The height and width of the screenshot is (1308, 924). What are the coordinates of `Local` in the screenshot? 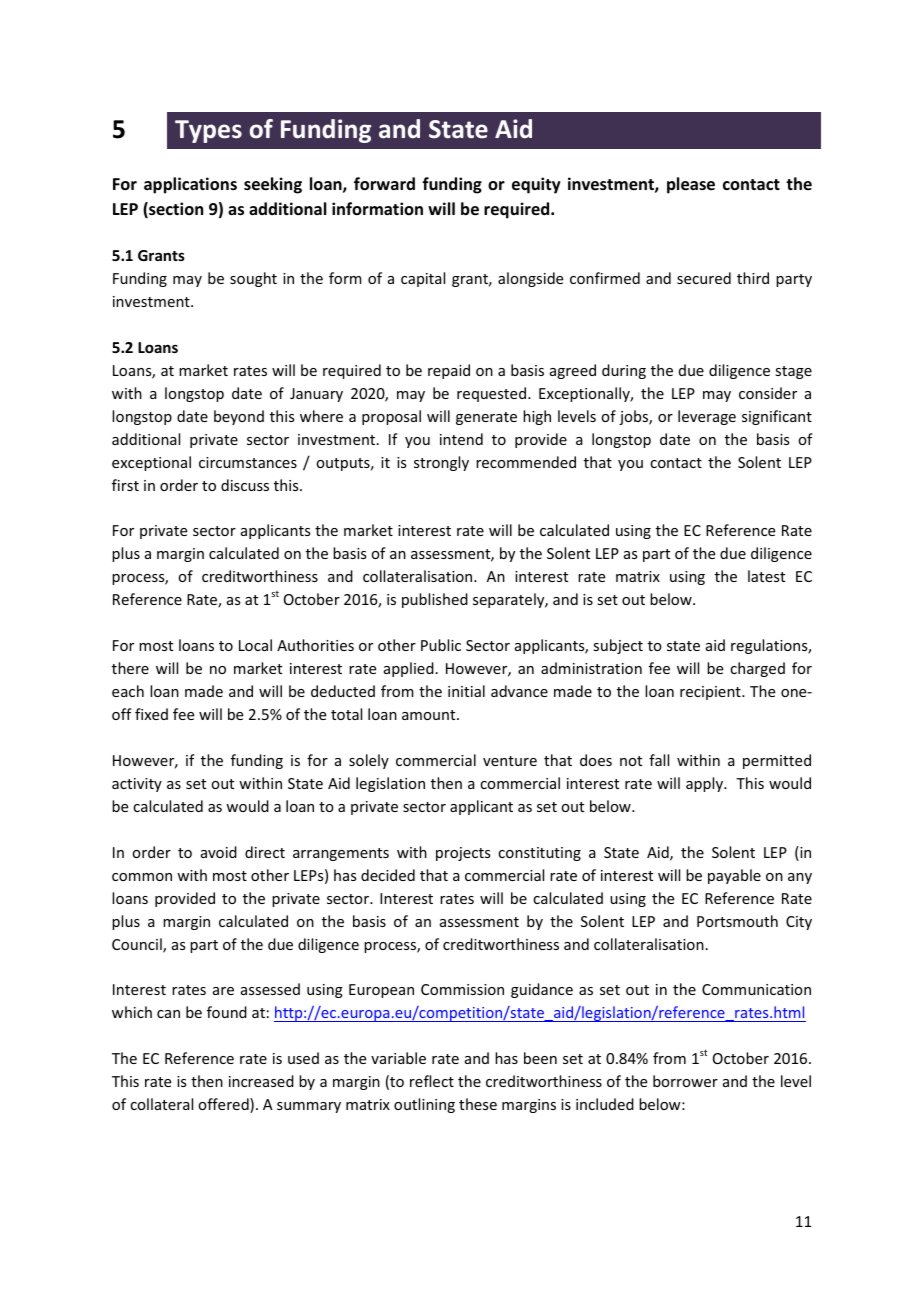 It's located at (255, 645).
